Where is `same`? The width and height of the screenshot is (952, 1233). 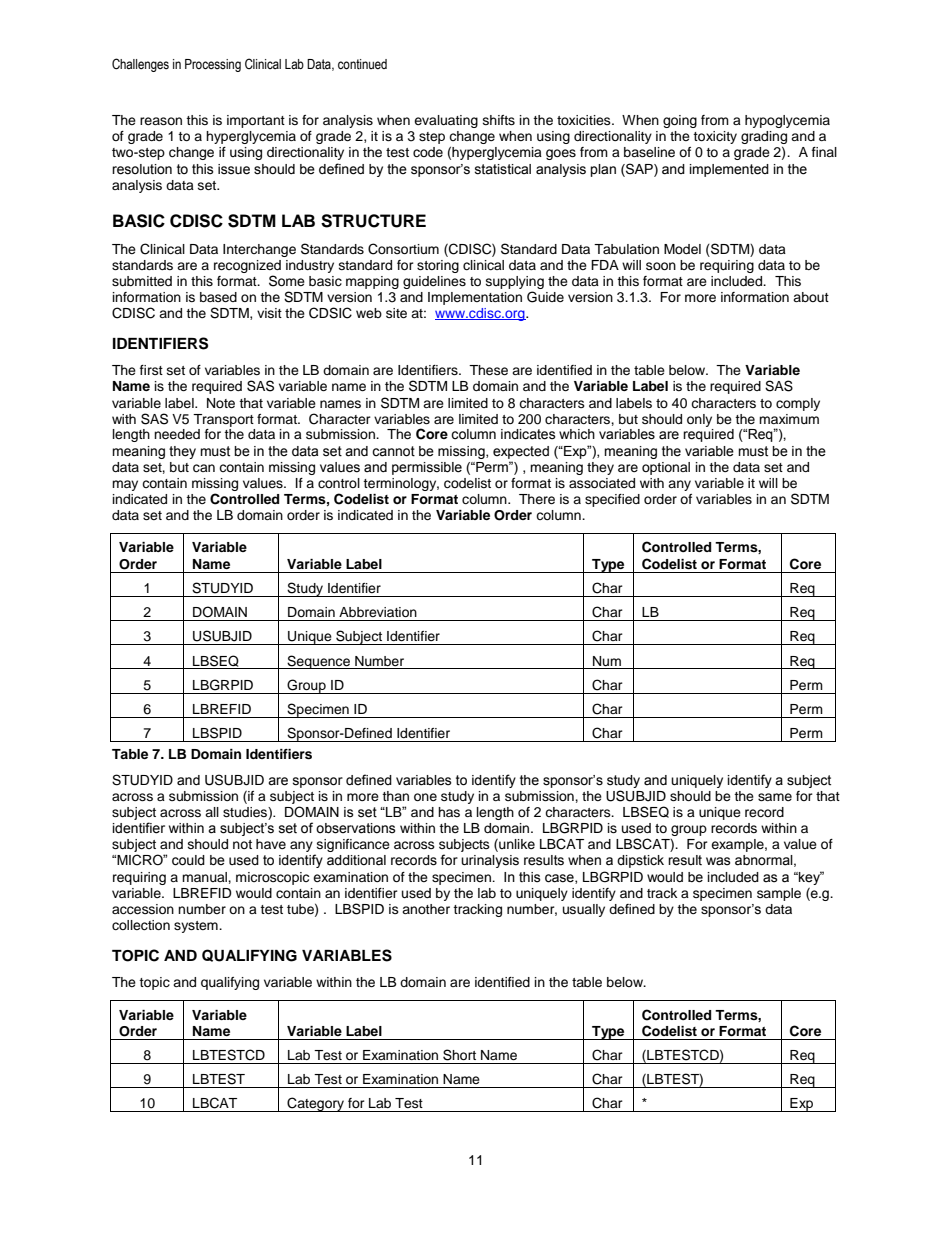 same is located at coordinates (775, 797).
